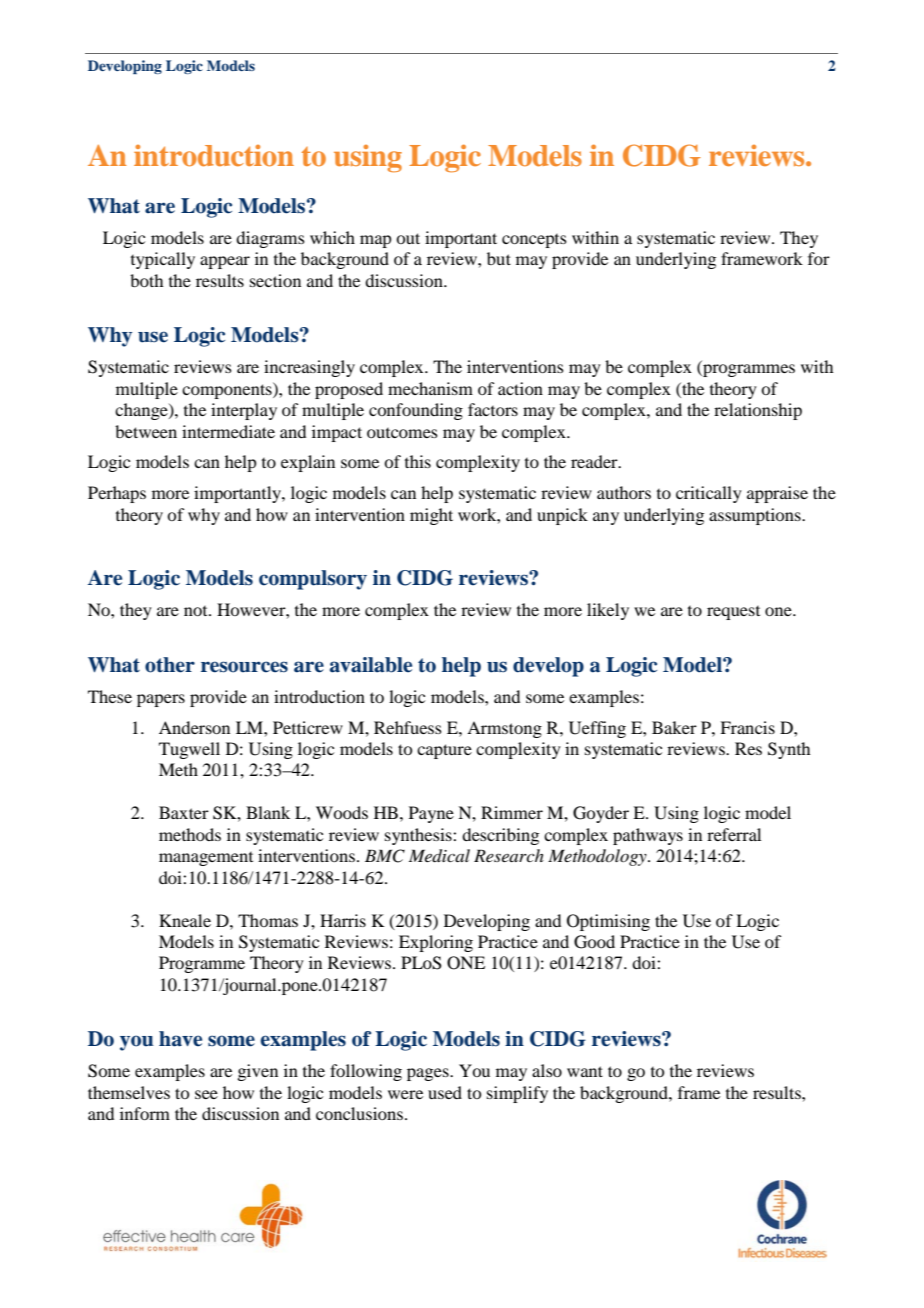 The height and width of the image is (1308, 924). What do you see at coordinates (170, 665) in the image?
I see `other` at bounding box center [170, 665].
